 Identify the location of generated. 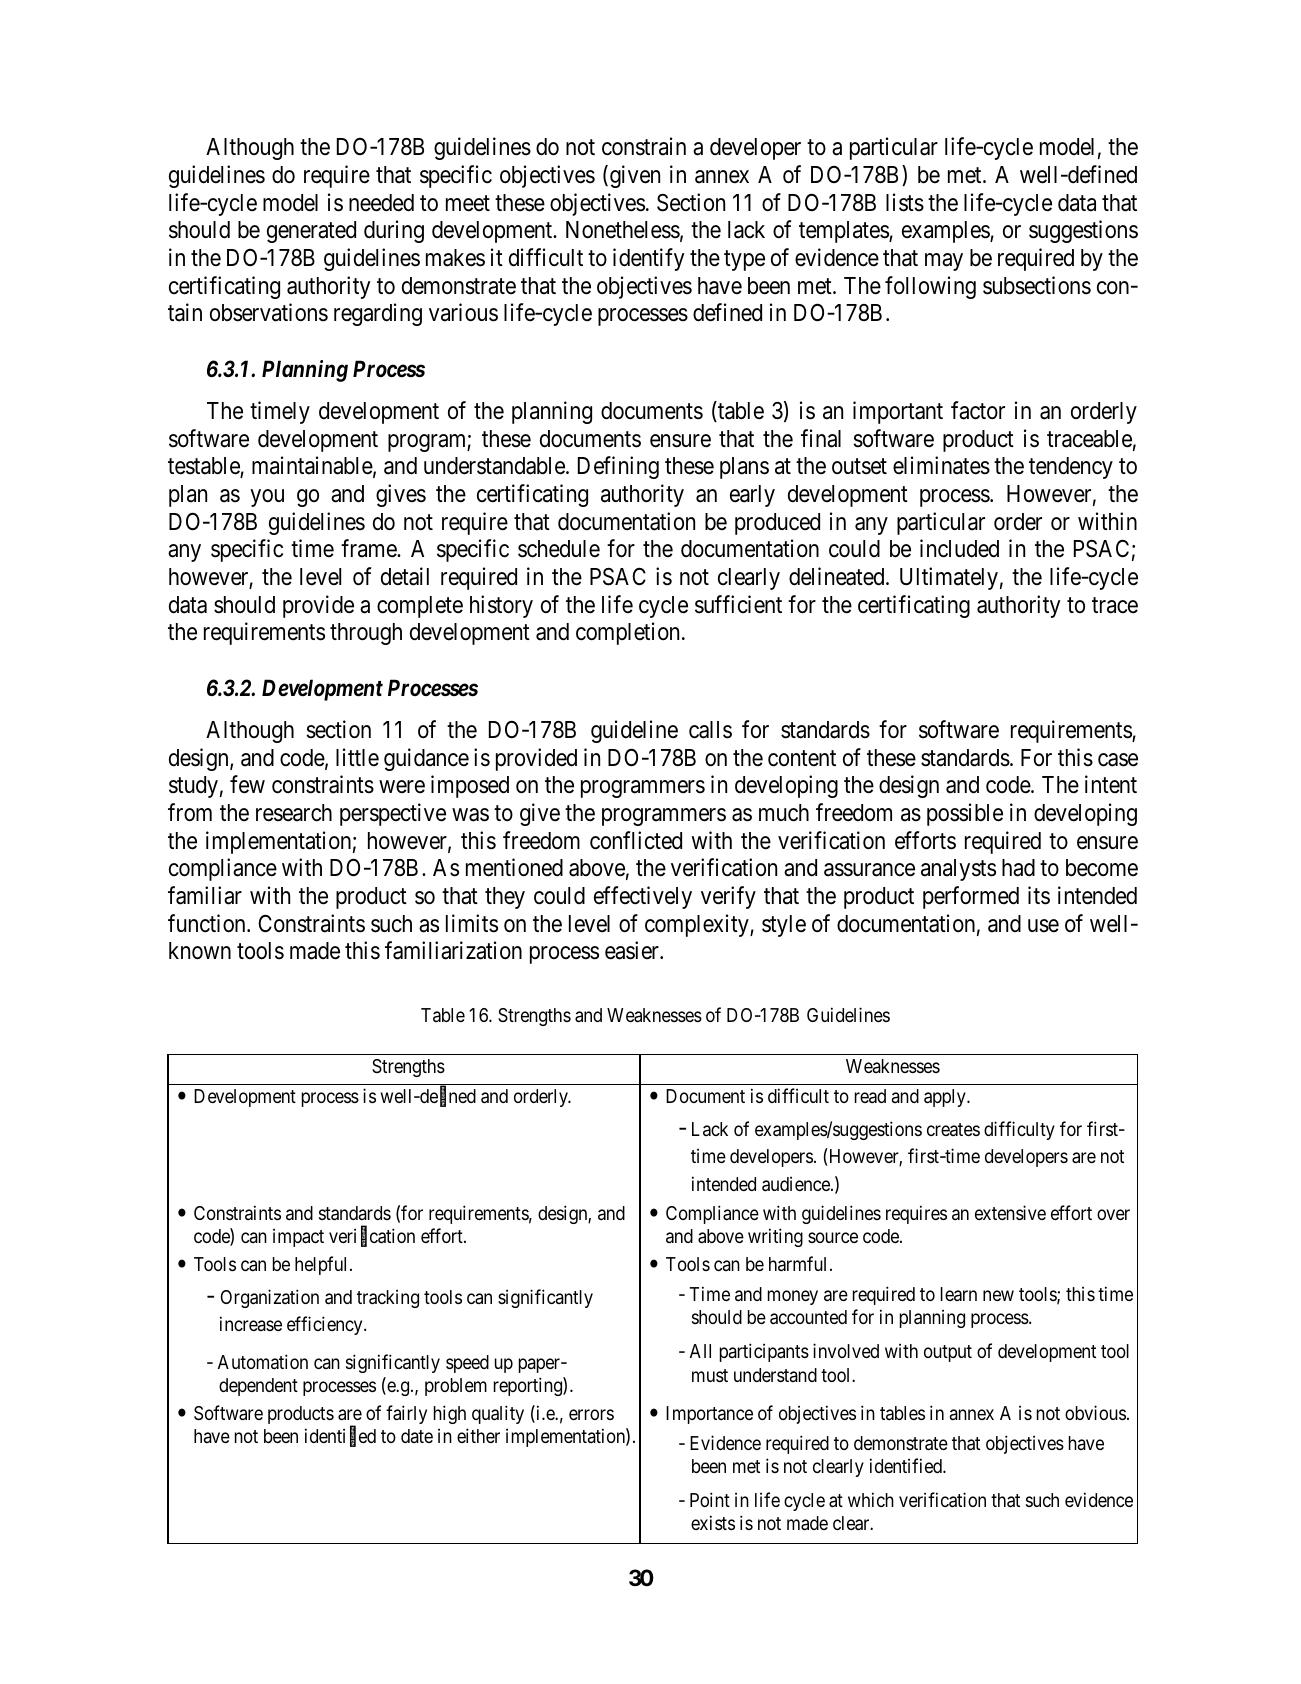
(311, 232).
